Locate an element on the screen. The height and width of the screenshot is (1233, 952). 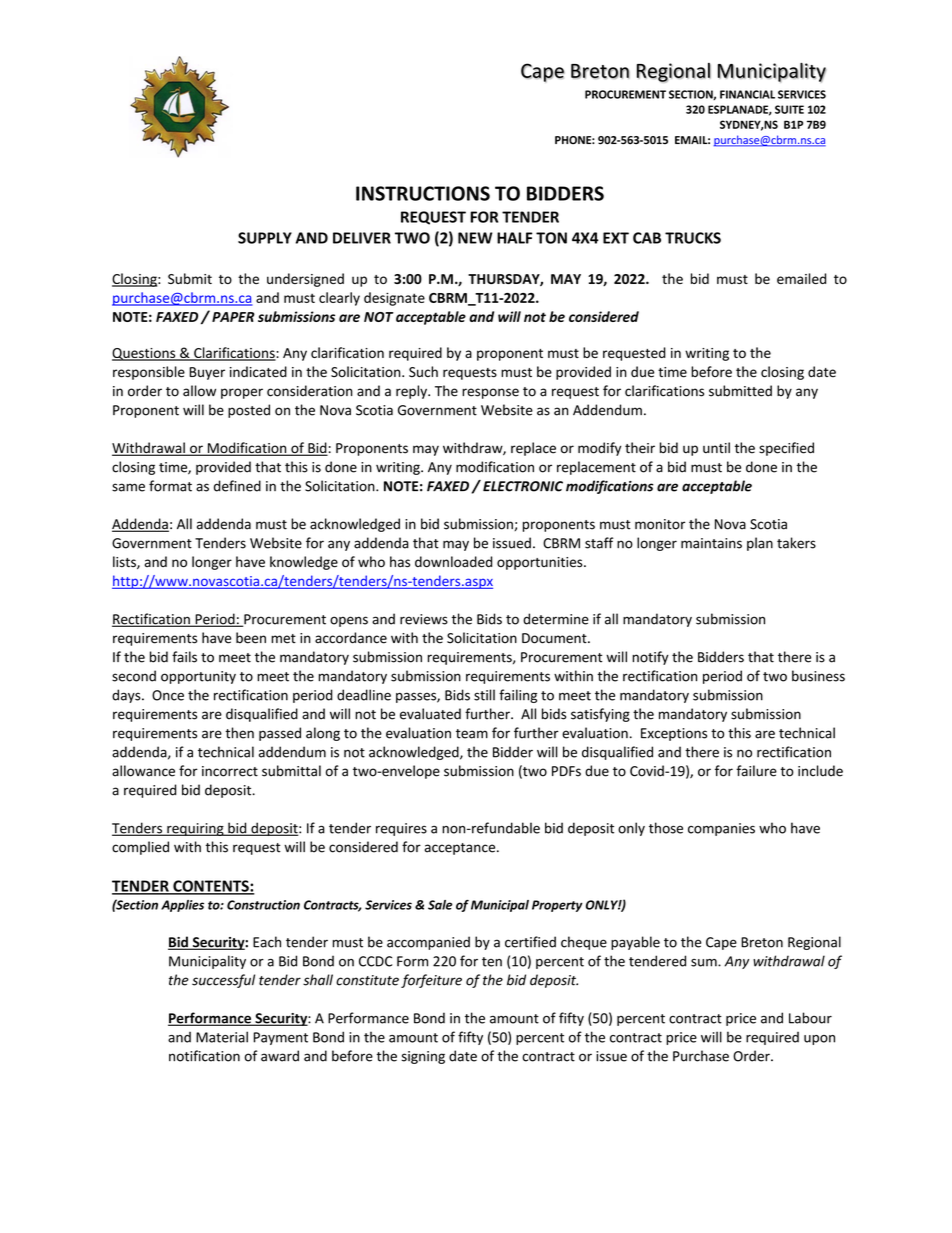
requiring is located at coordinates (195, 829).
